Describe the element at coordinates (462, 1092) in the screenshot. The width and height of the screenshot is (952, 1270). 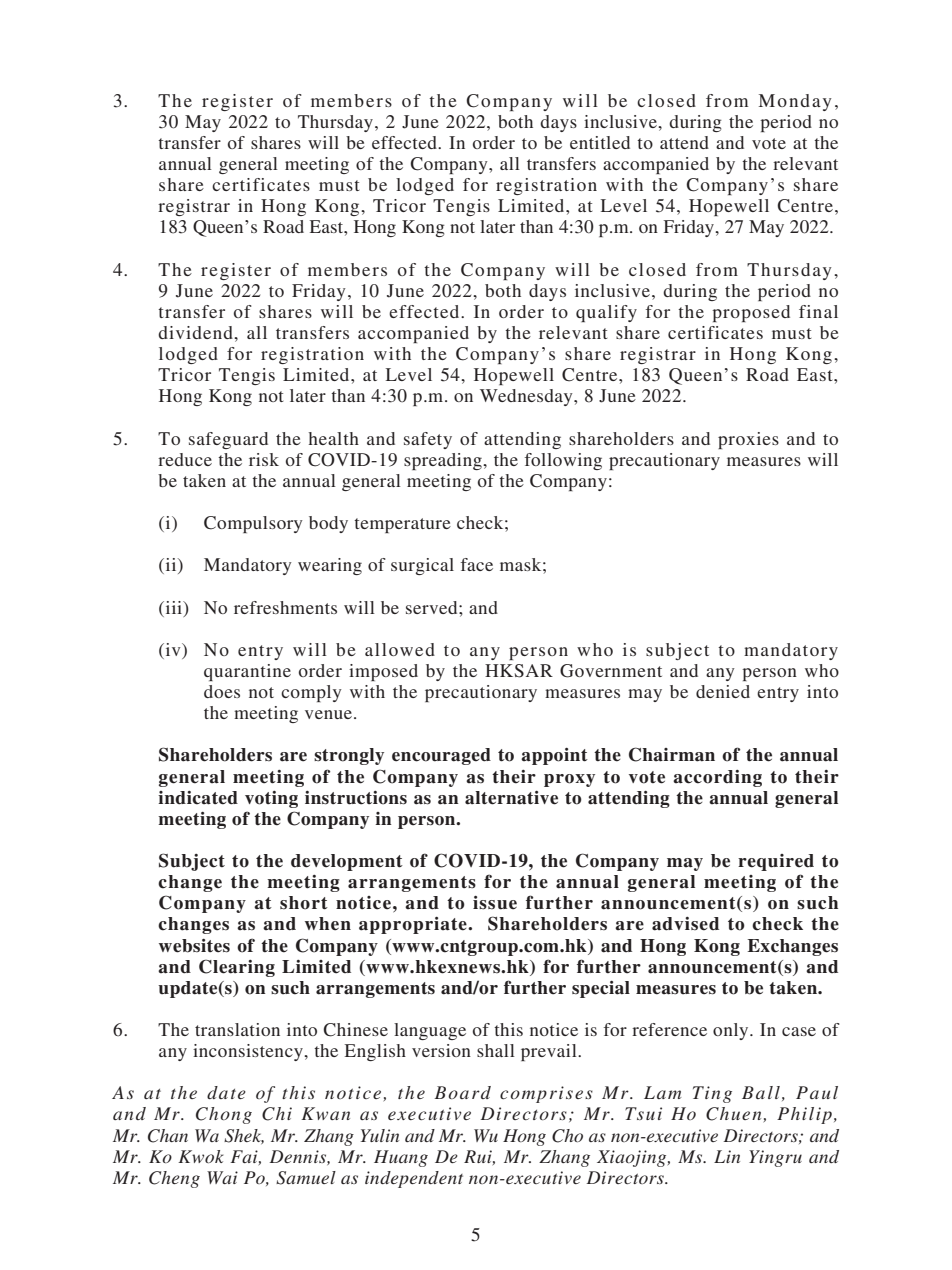
I see `Board` at that location.
